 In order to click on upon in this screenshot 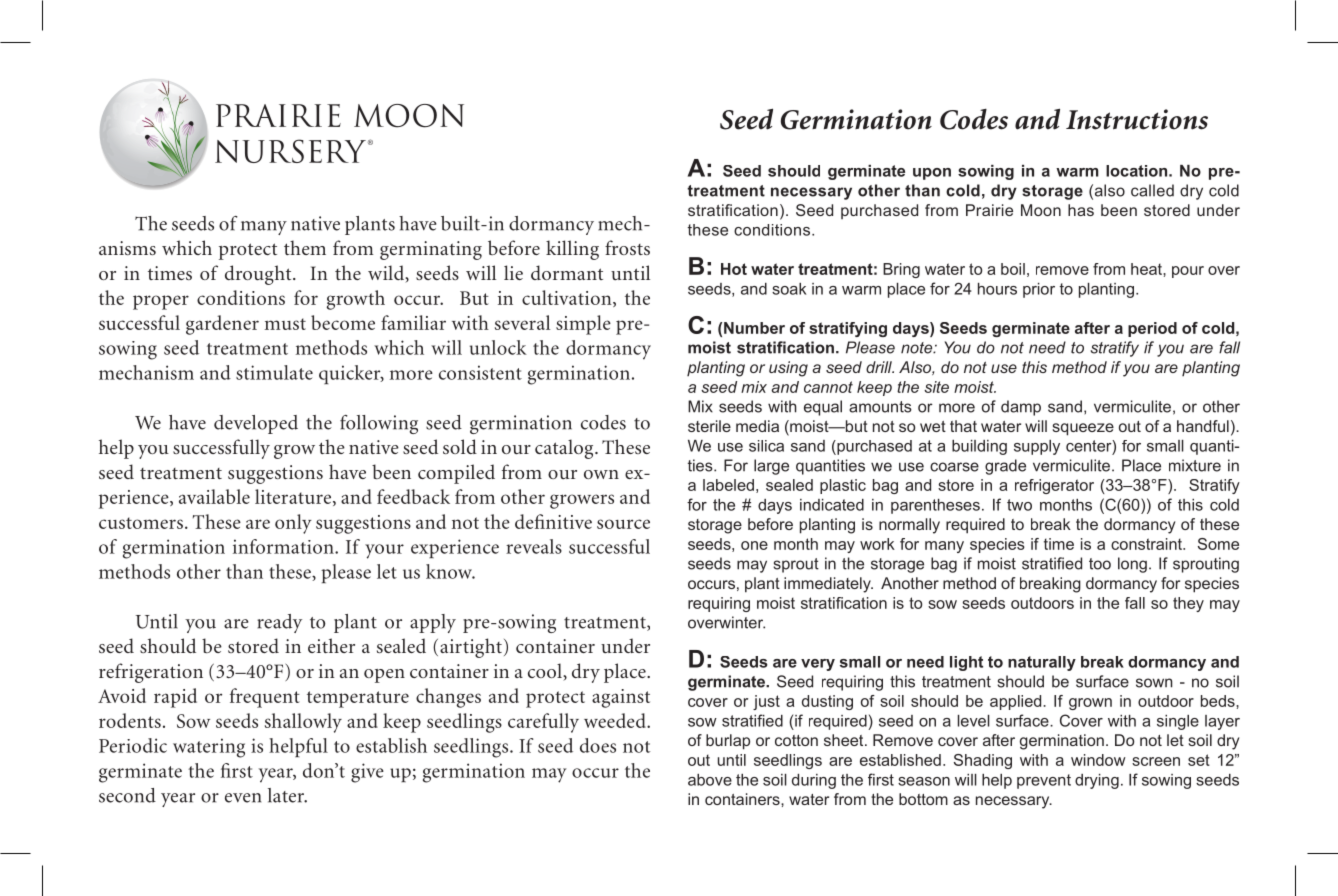, I will do `click(932, 174)`.
